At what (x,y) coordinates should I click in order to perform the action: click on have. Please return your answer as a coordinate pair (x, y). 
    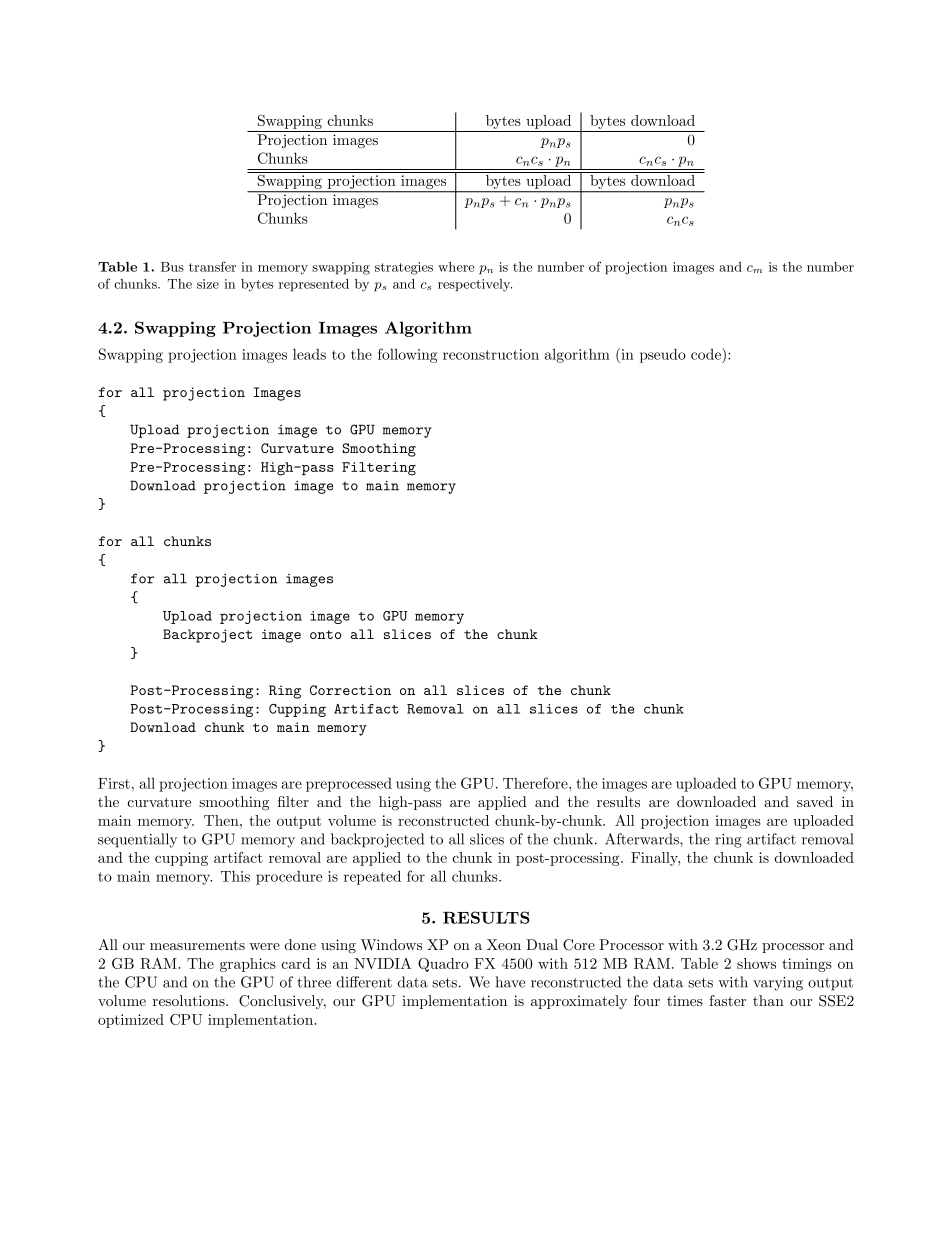
    Looking at the image, I should click on (510, 982).
